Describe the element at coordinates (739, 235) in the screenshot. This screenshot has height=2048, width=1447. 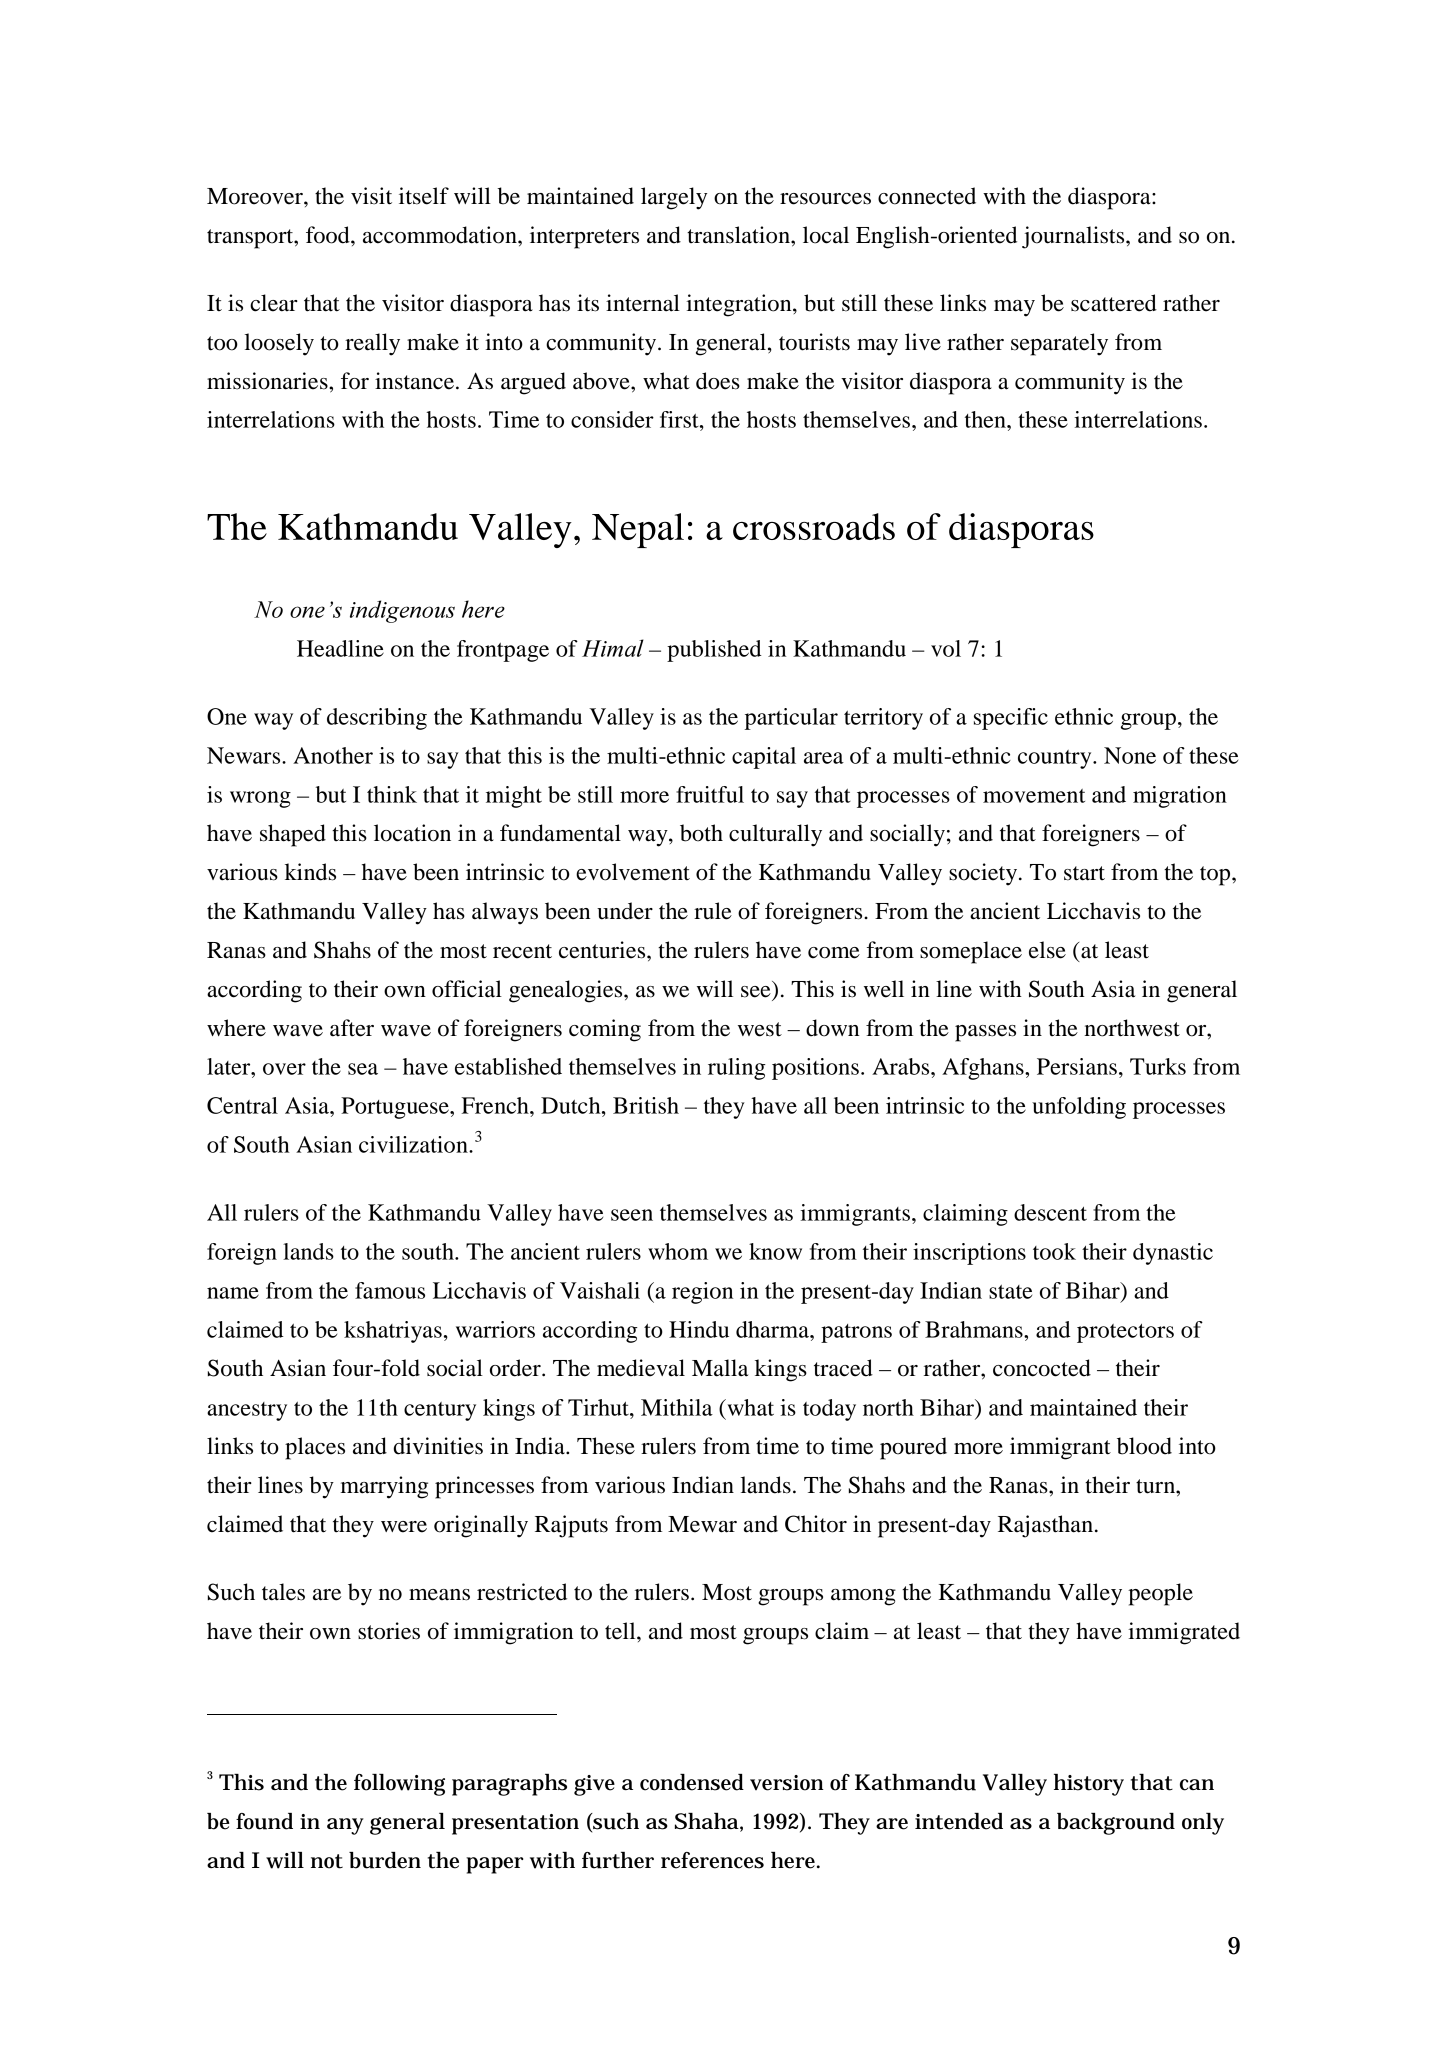
I see `translation` at that location.
